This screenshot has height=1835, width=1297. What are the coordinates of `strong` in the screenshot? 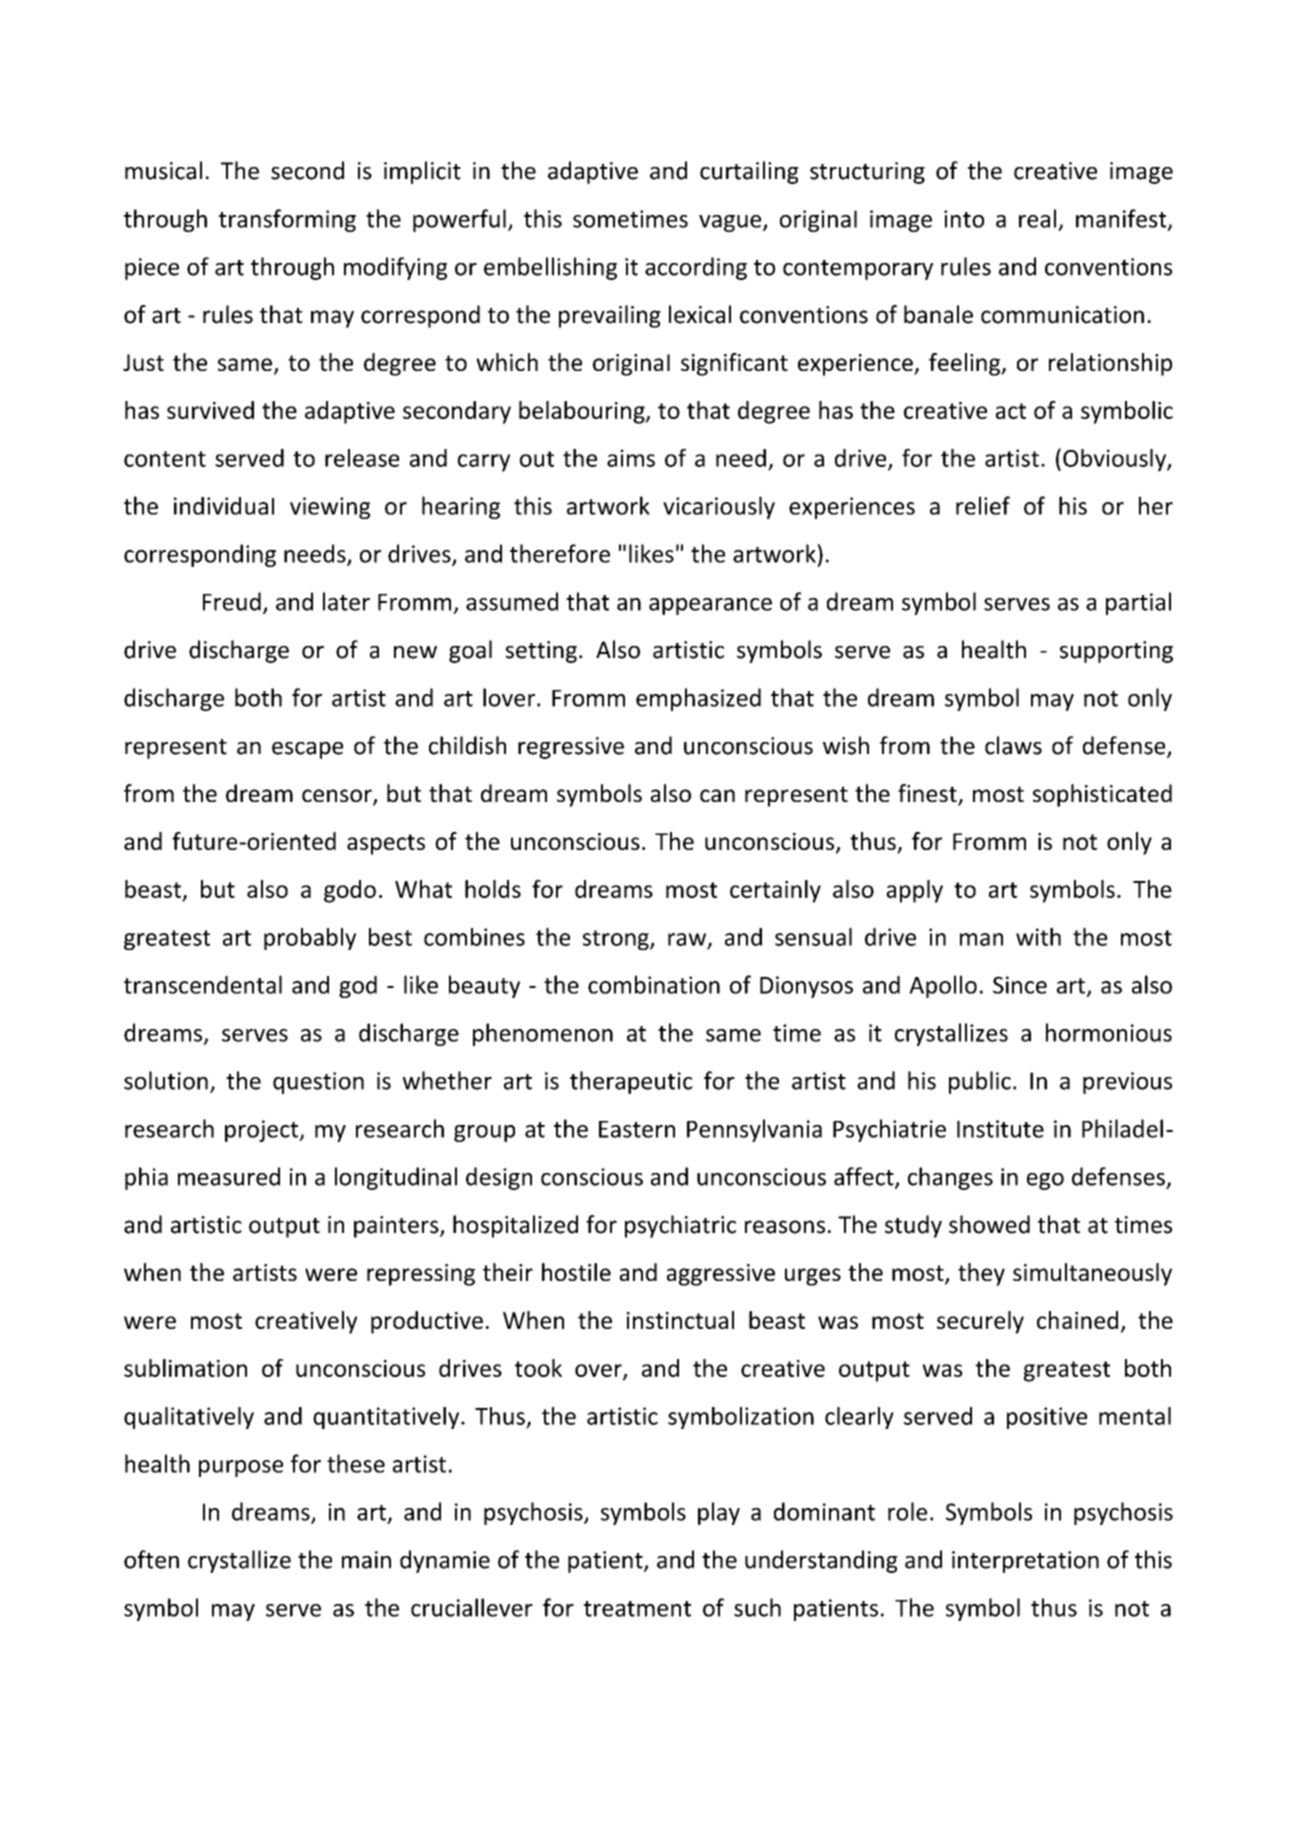 It's located at (617, 940).
